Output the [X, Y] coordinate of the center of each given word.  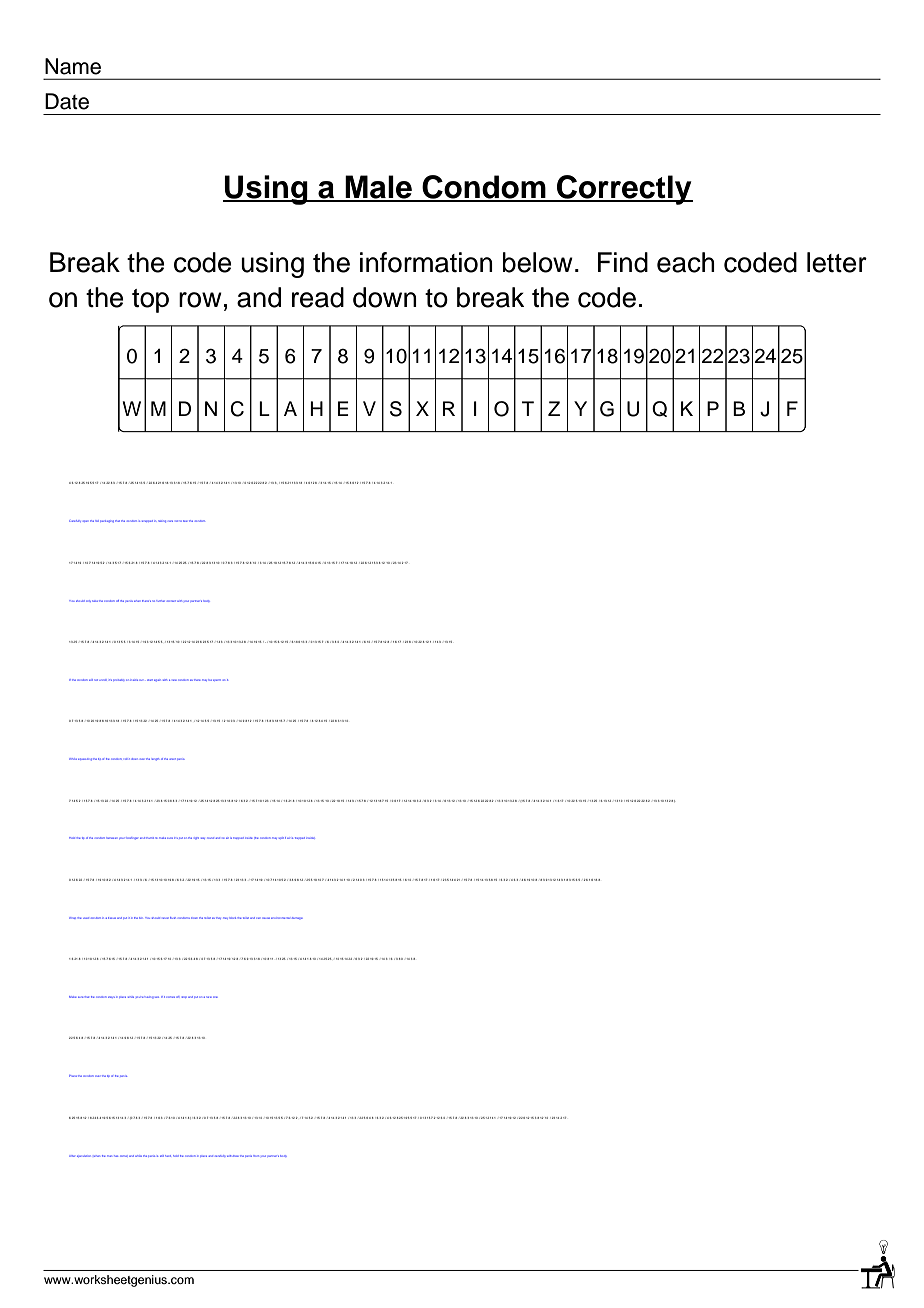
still [162, 1156]
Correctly [624, 190]
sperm [217, 680]
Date [67, 101]
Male [378, 188]
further [160, 601]
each [686, 262]
